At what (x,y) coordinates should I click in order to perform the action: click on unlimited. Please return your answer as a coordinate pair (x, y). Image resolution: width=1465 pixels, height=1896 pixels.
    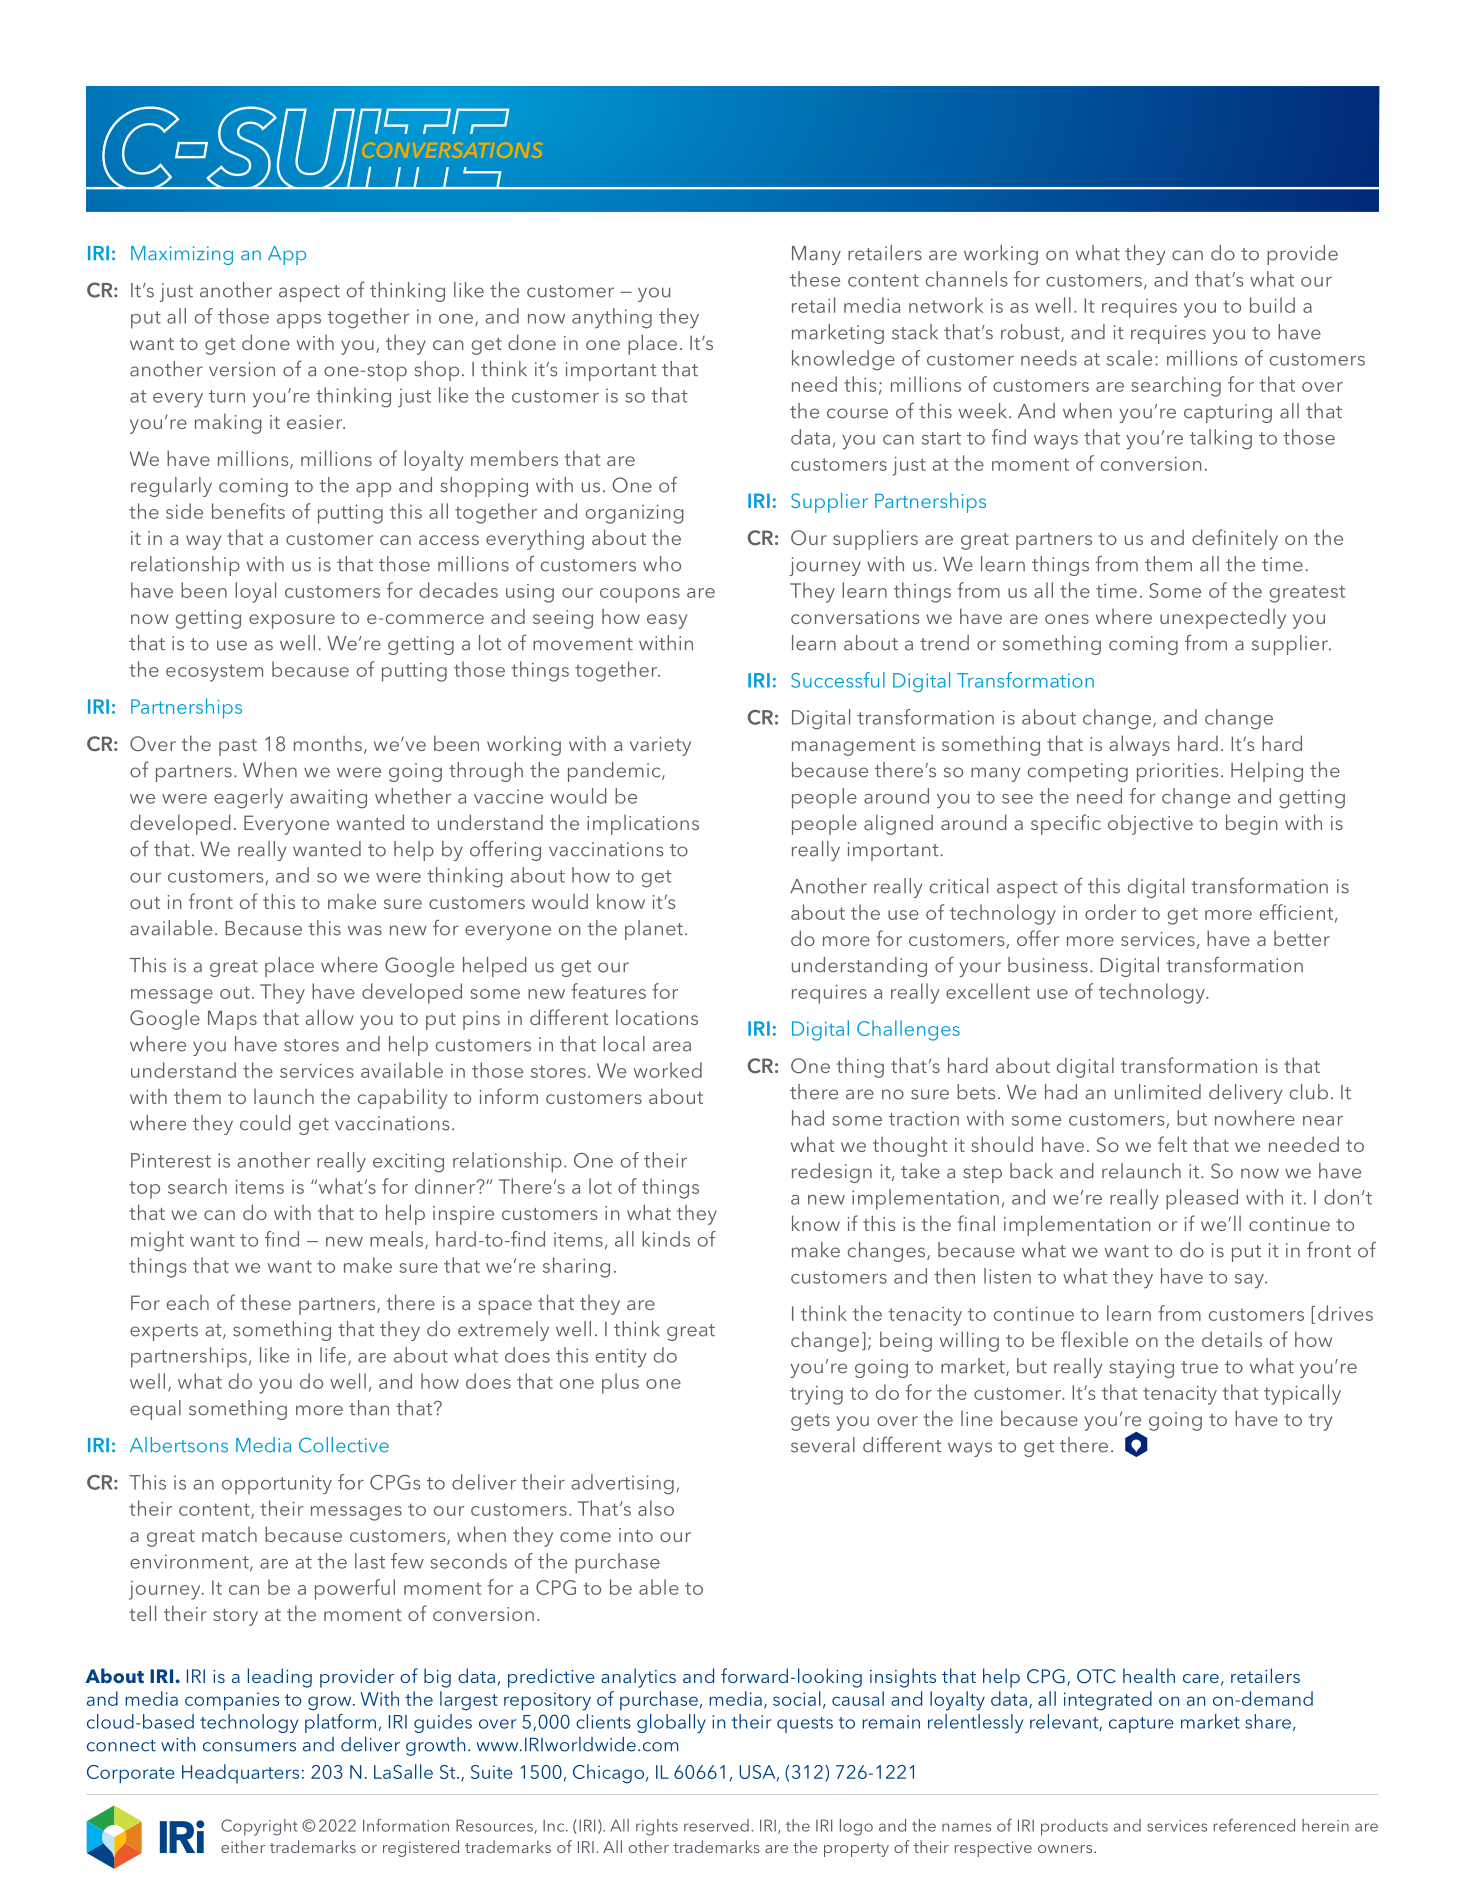
    Looking at the image, I should click on (1158, 1092).
